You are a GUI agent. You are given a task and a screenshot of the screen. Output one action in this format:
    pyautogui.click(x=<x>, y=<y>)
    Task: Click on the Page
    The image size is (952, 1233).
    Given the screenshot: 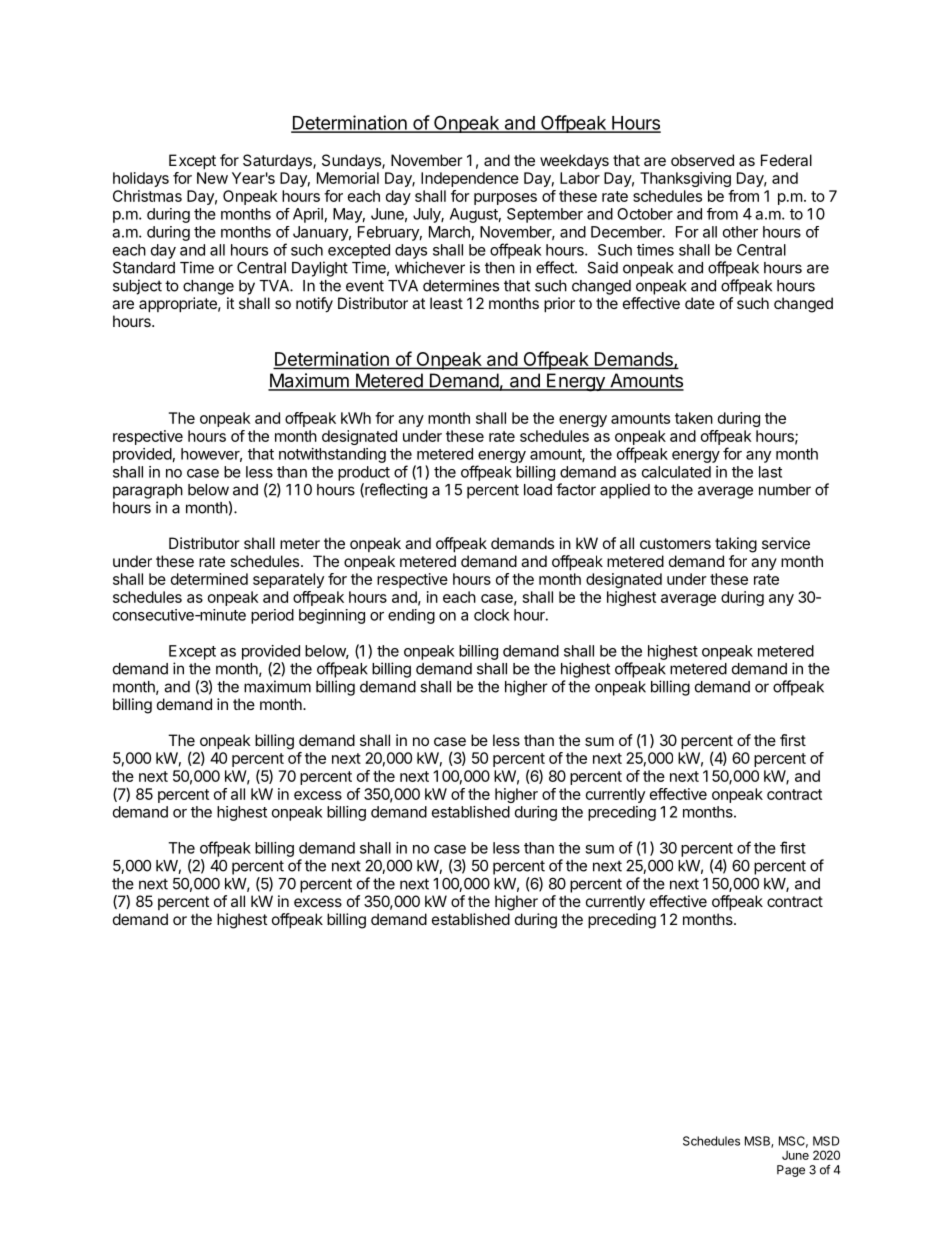 What is the action you would take?
    pyautogui.click(x=791, y=1171)
